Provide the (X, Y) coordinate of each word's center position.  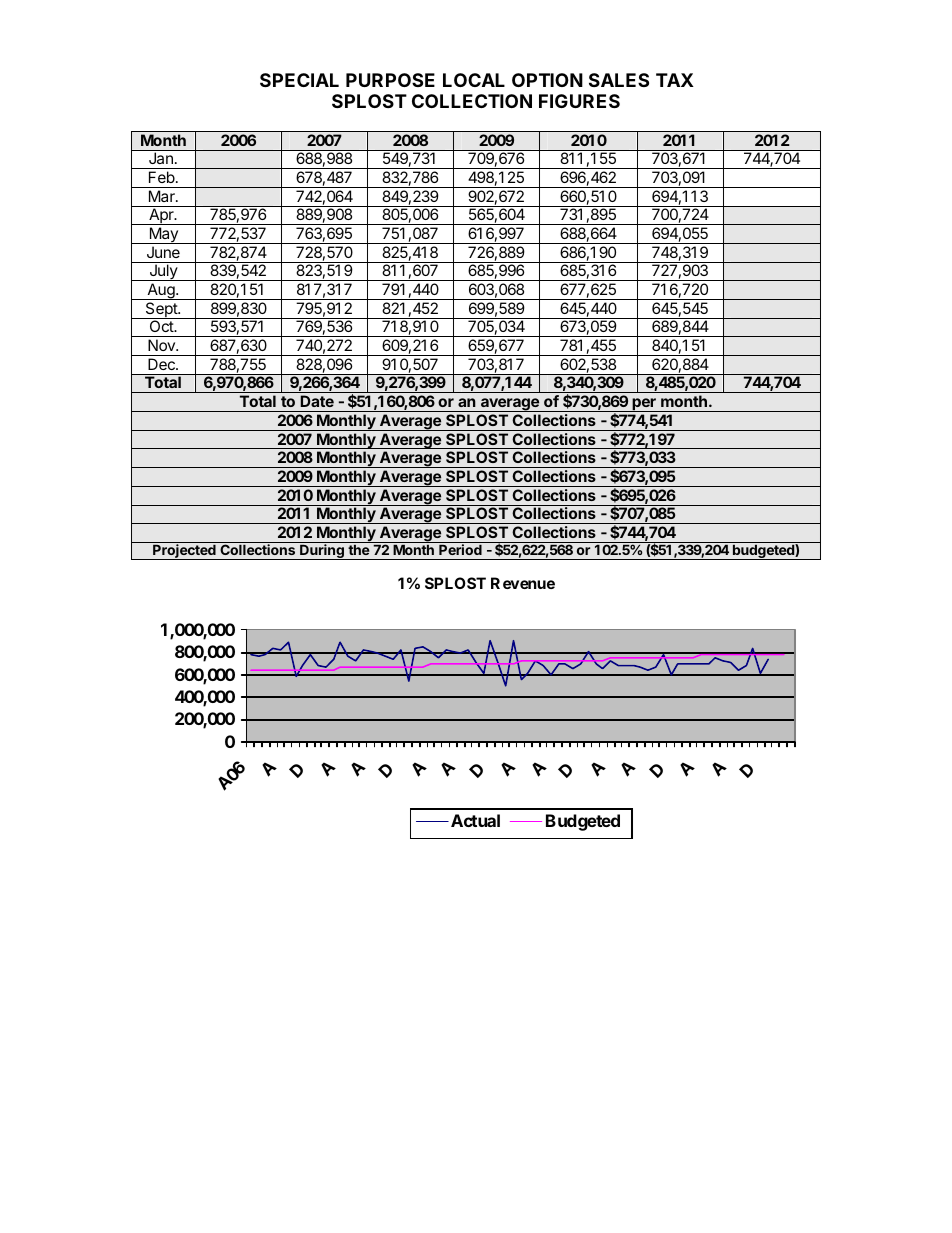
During (322, 552)
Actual (475, 820)
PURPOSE (390, 80)
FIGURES (579, 101)
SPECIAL (299, 80)
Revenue (523, 583)
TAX (675, 80)
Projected (184, 552)
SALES (619, 80)
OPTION (547, 80)
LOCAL (474, 80)
